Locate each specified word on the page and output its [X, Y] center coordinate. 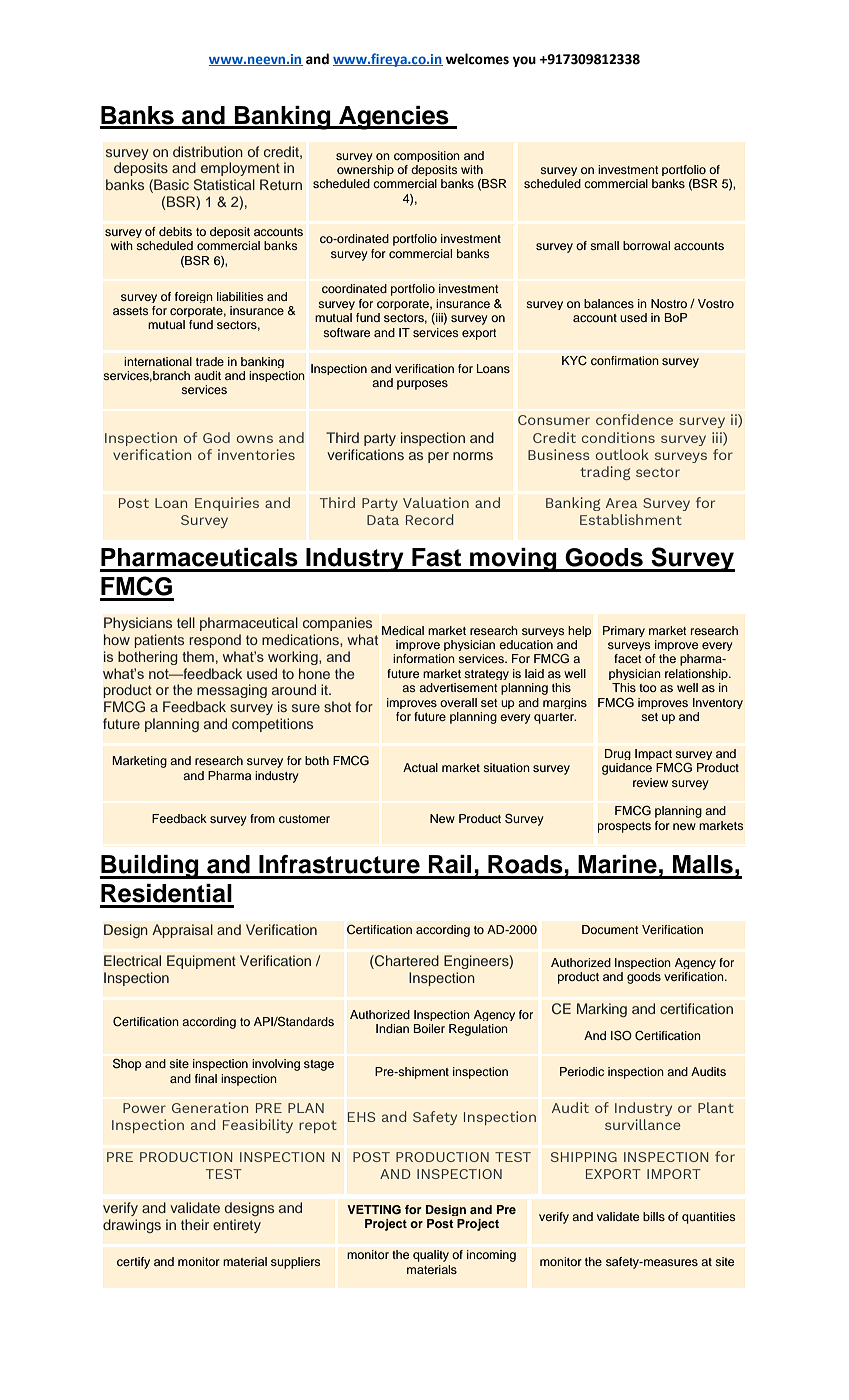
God [216, 437]
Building [150, 867]
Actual [420, 767]
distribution [208, 151]
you [524, 61]
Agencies [394, 118]
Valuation [436, 502]
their [195, 1224]
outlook [622, 454]
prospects [624, 827]
